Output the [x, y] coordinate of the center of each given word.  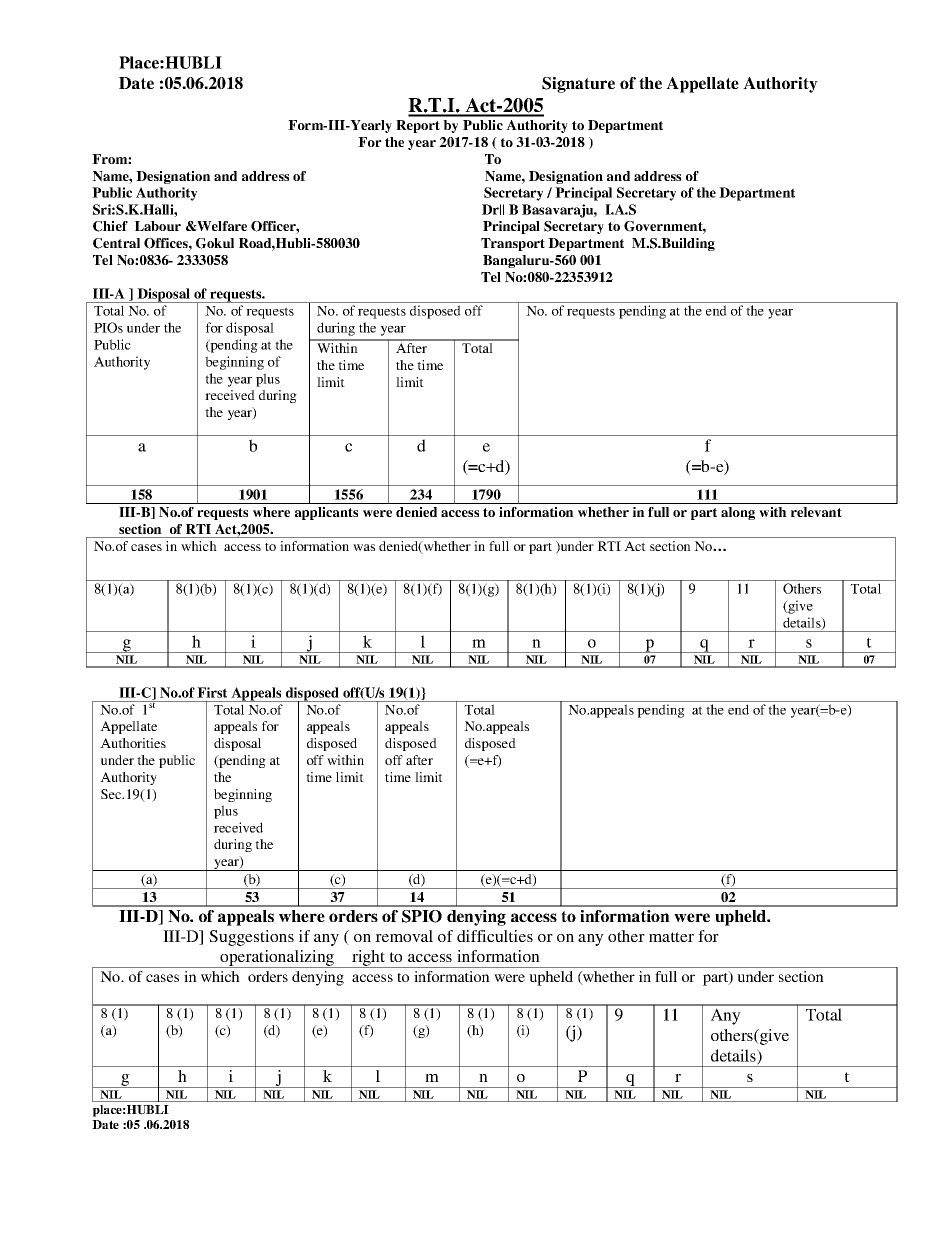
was [364, 547]
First [212, 692]
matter [671, 937]
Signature [578, 85]
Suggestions [251, 938]
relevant [816, 512]
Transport [513, 244]
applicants [326, 513]
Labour [158, 226]
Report [418, 126]
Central [116, 243]
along [738, 513]
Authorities [133, 743]
